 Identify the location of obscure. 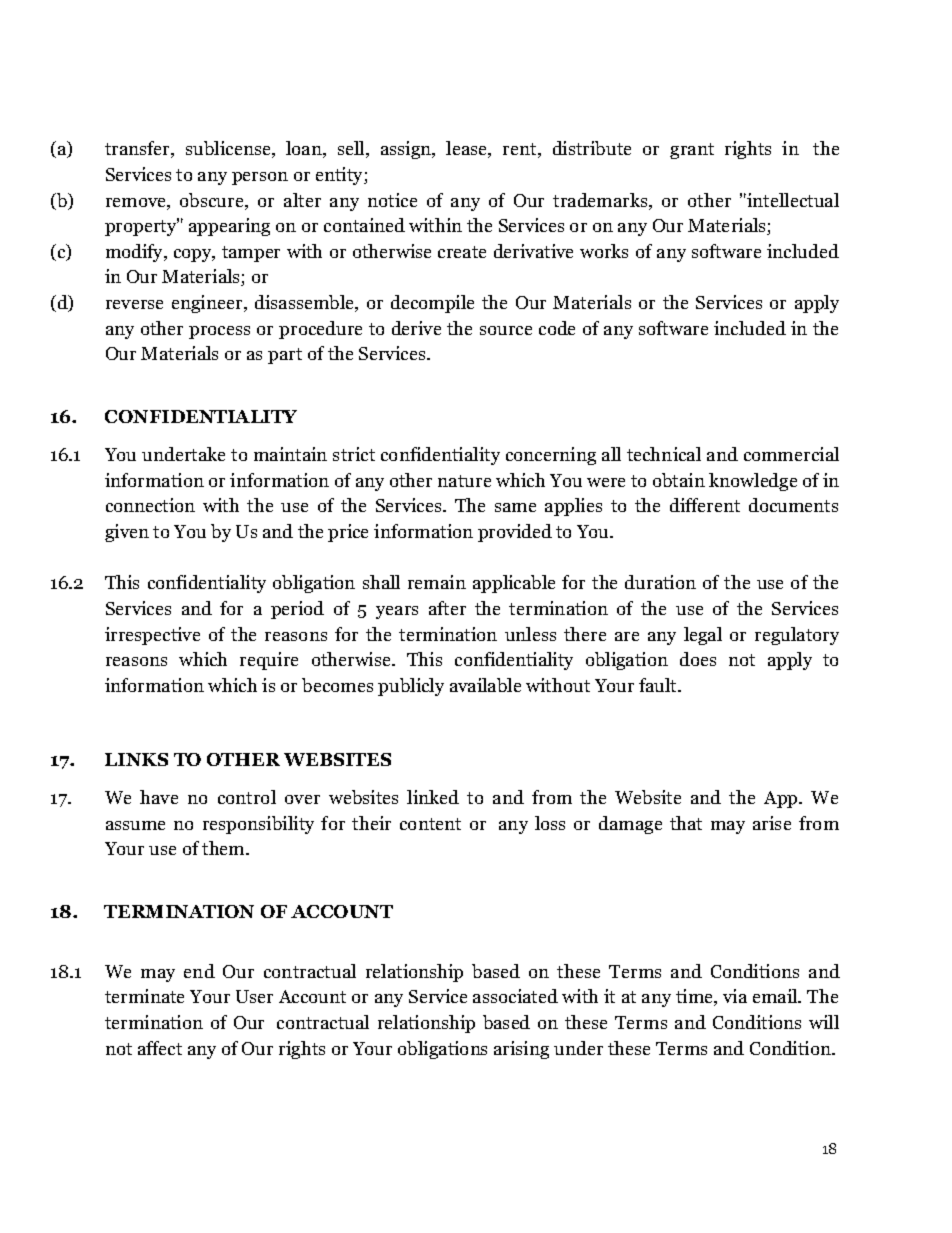
(213, 201).
